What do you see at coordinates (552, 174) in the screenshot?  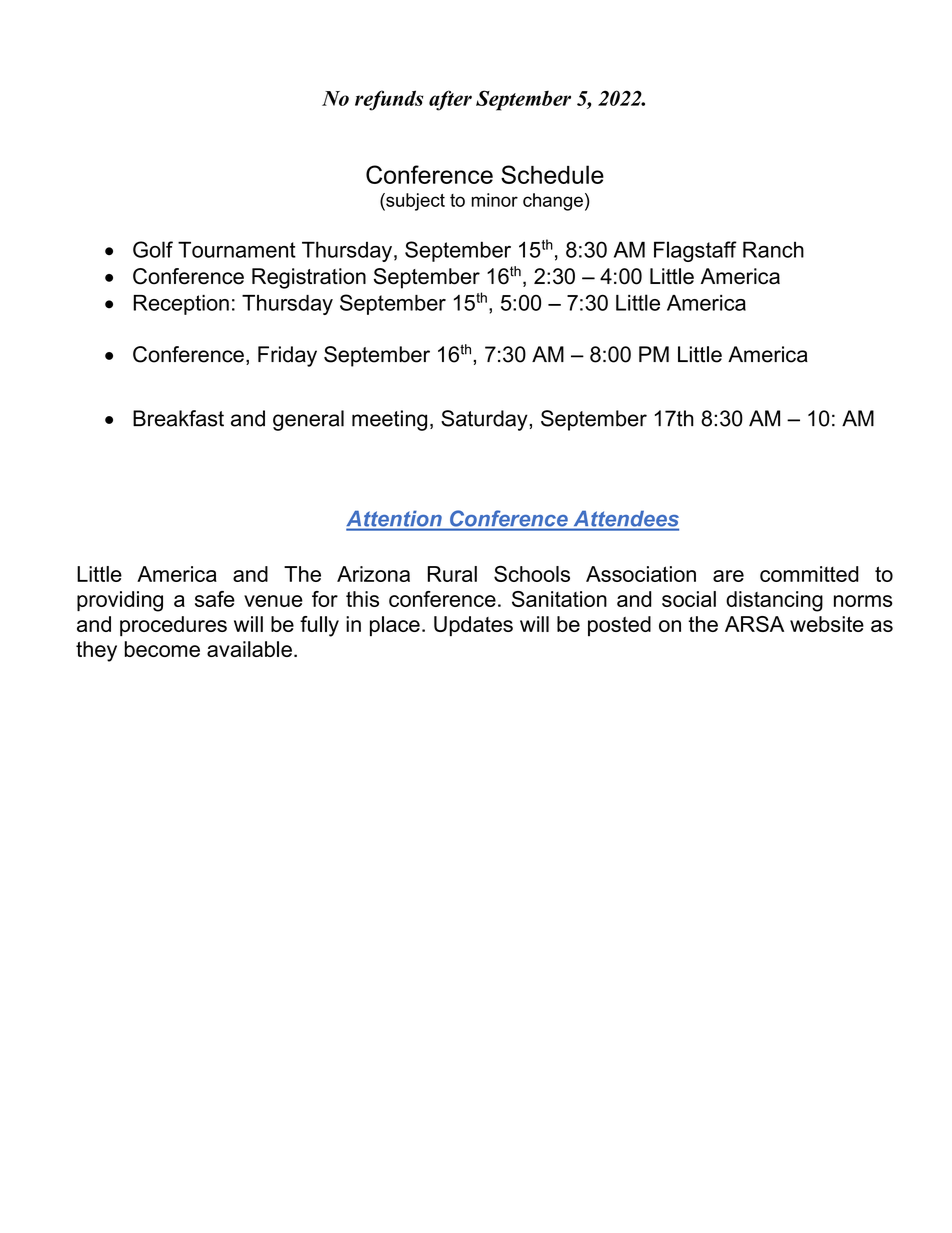 I see `Schedule` at bounding box center [552, 174].
